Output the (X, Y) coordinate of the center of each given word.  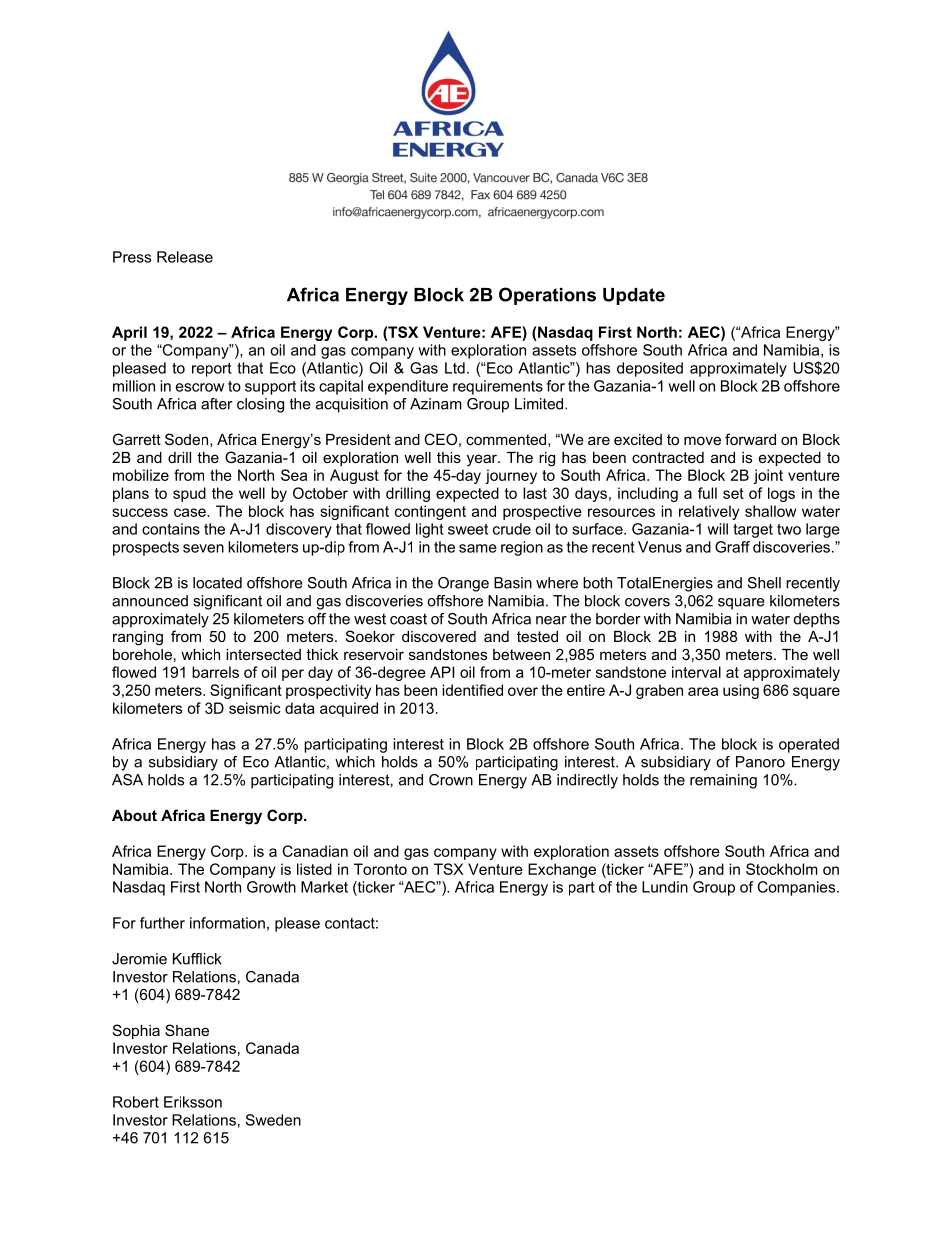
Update (634, 296)
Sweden (273, 1120)
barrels (215, 672)
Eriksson (193, 1102)
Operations (547, 296)
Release (185, 257)
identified (472, 690)
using (741, 691)
